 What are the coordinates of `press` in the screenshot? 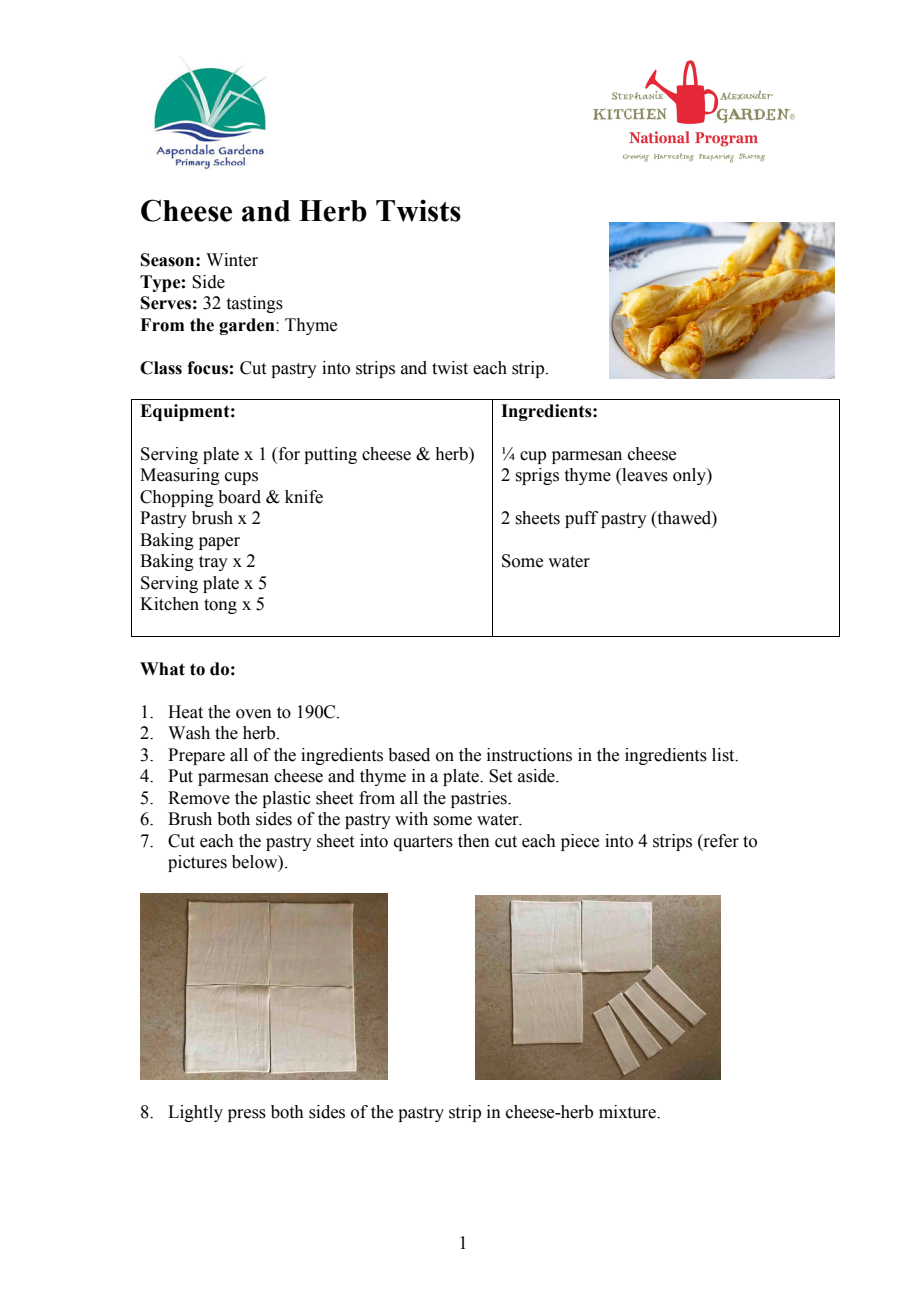 It's located at (247, 1115).
